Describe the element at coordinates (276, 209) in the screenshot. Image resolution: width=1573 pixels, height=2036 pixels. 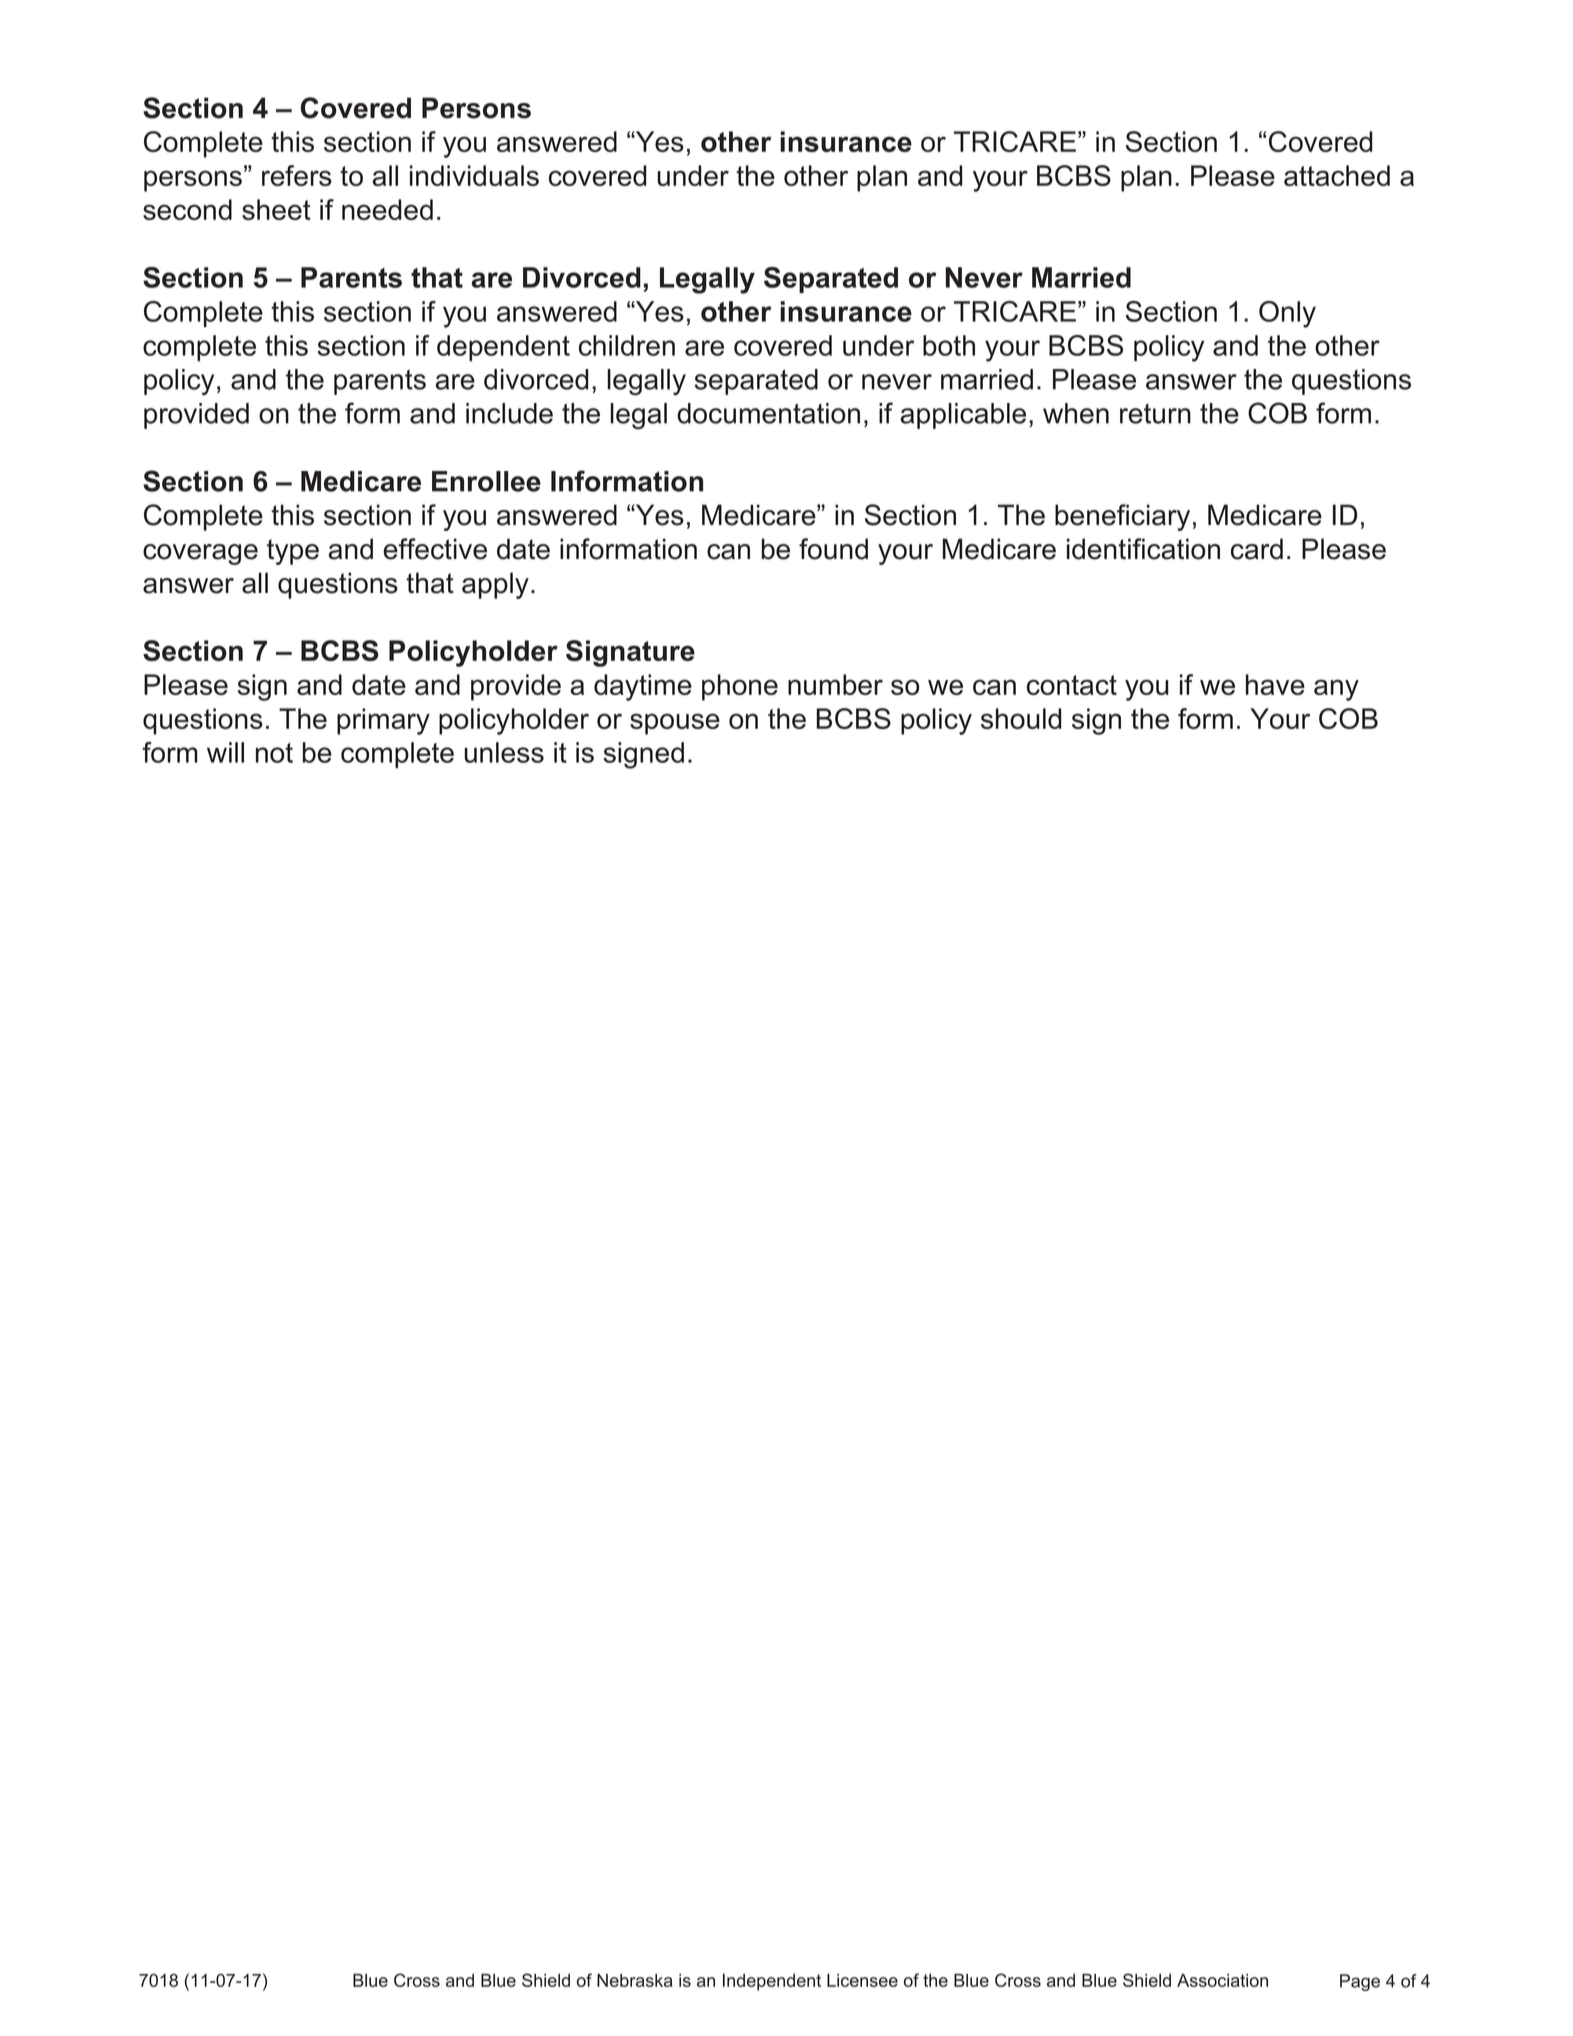
I see `sheet` at that location.
